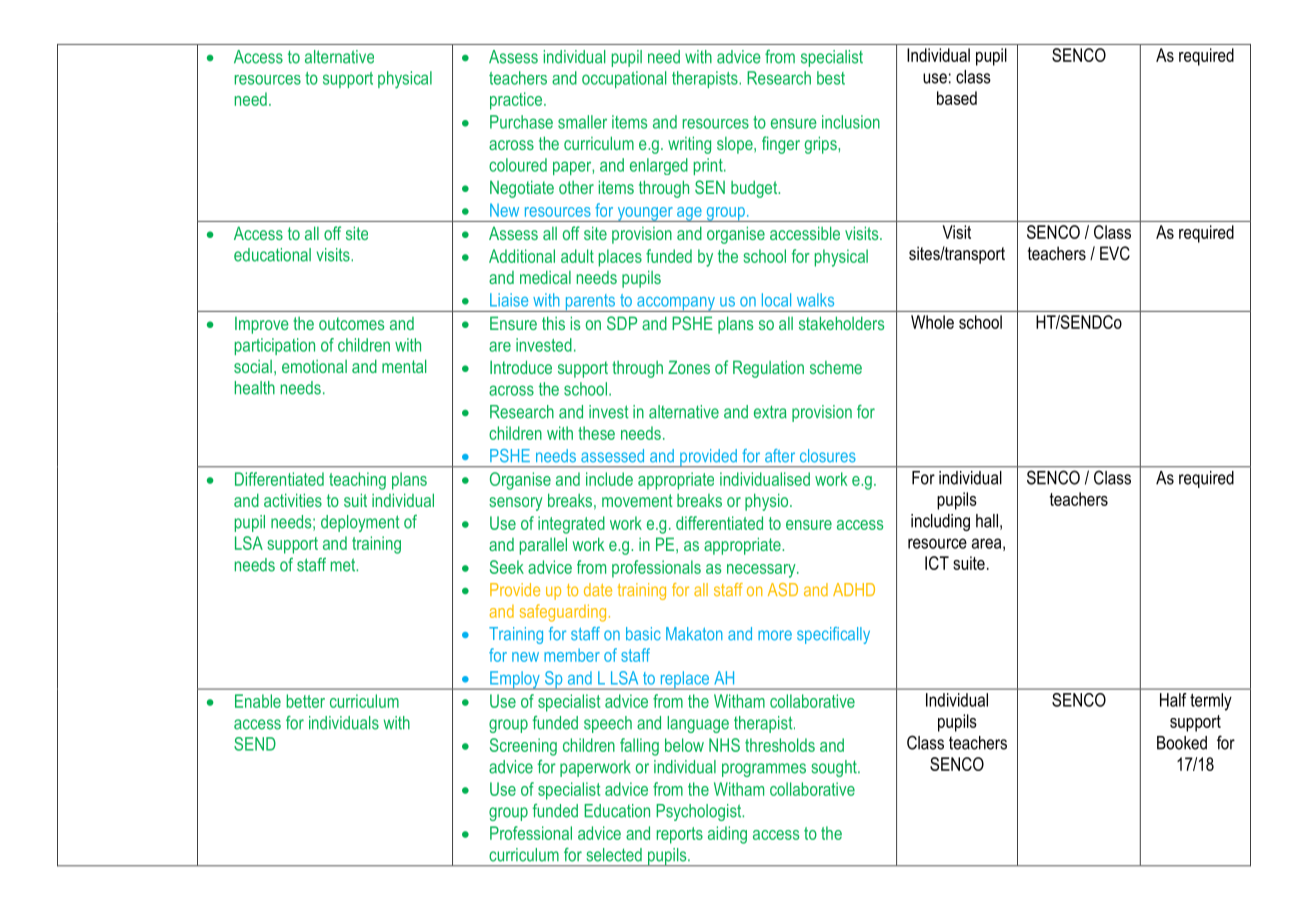 The image size is (1308, 924). What do you see at coordinates (516, 101) in the document?
I see `practice` at bounding box center [516, 101].
